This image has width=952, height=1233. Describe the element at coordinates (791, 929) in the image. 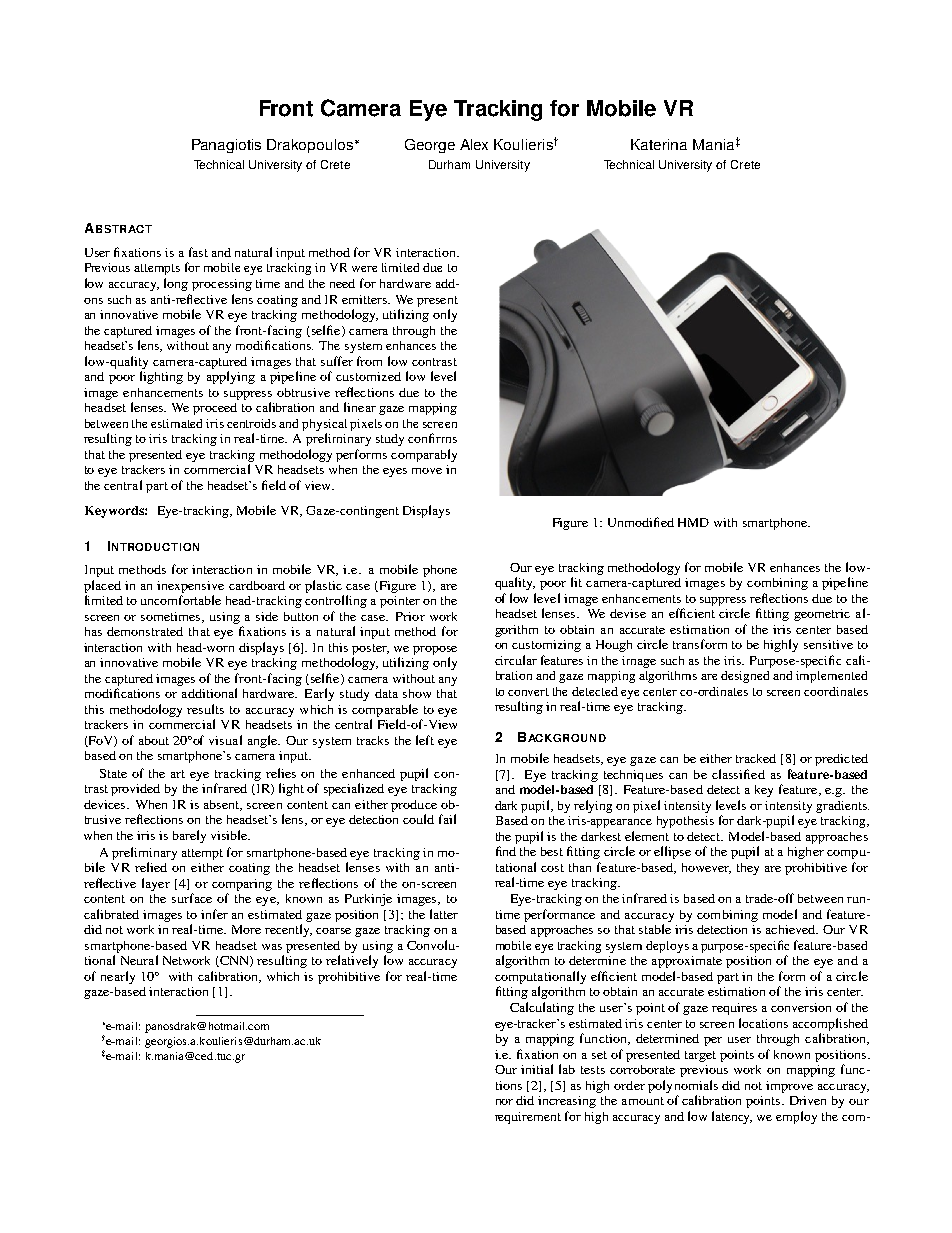

I see `achieved` at that location.
